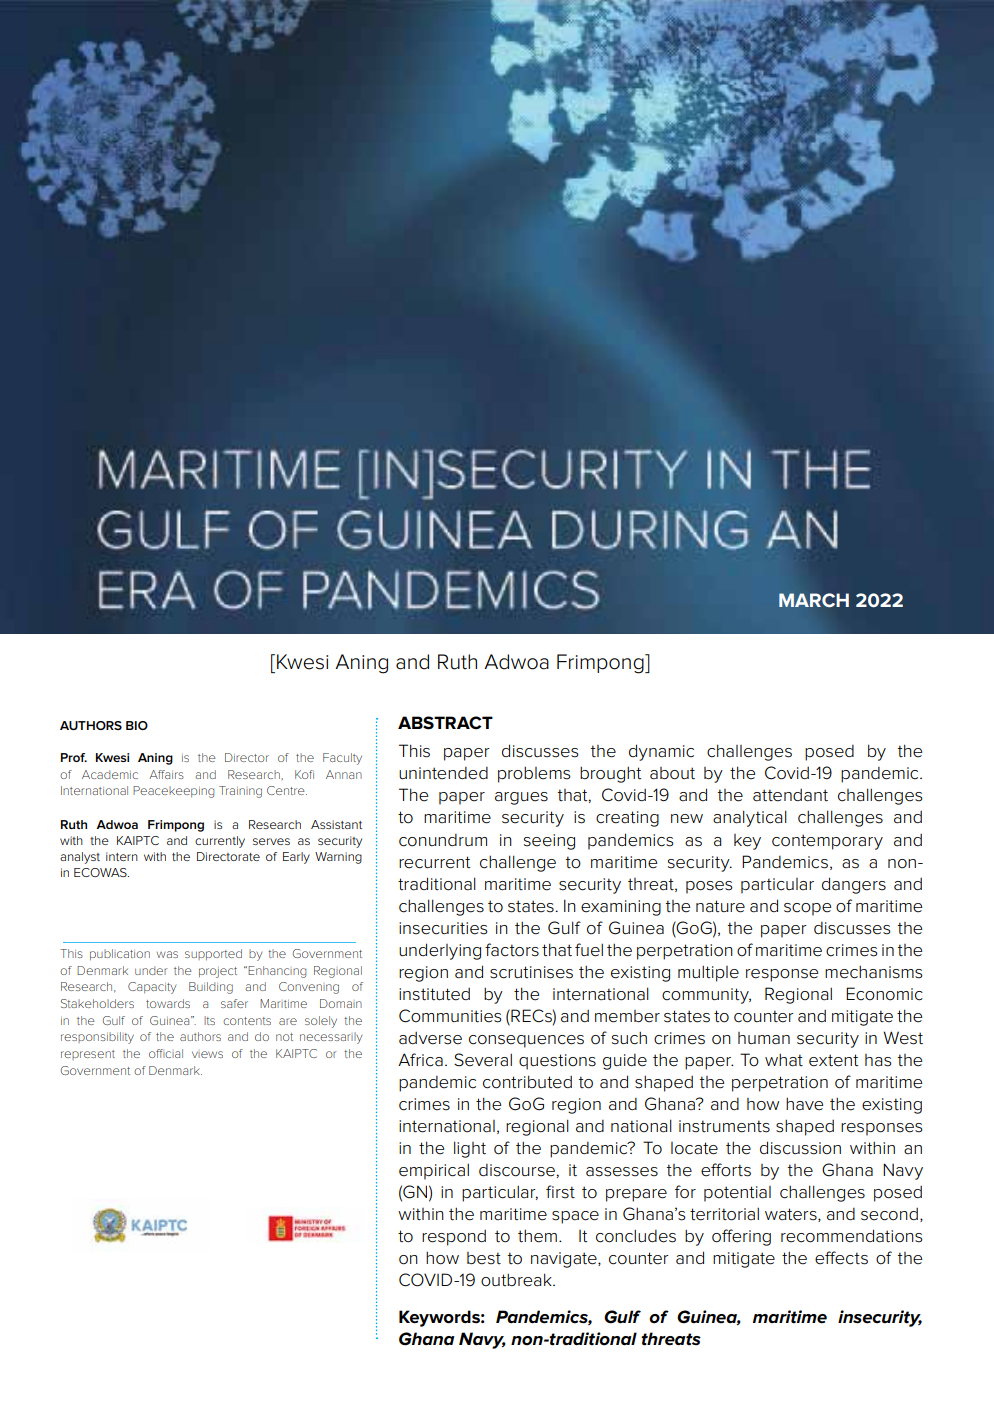  Describe the element at coordinates (814, 600) in the screenshot. I see `MARCH` at that location.
